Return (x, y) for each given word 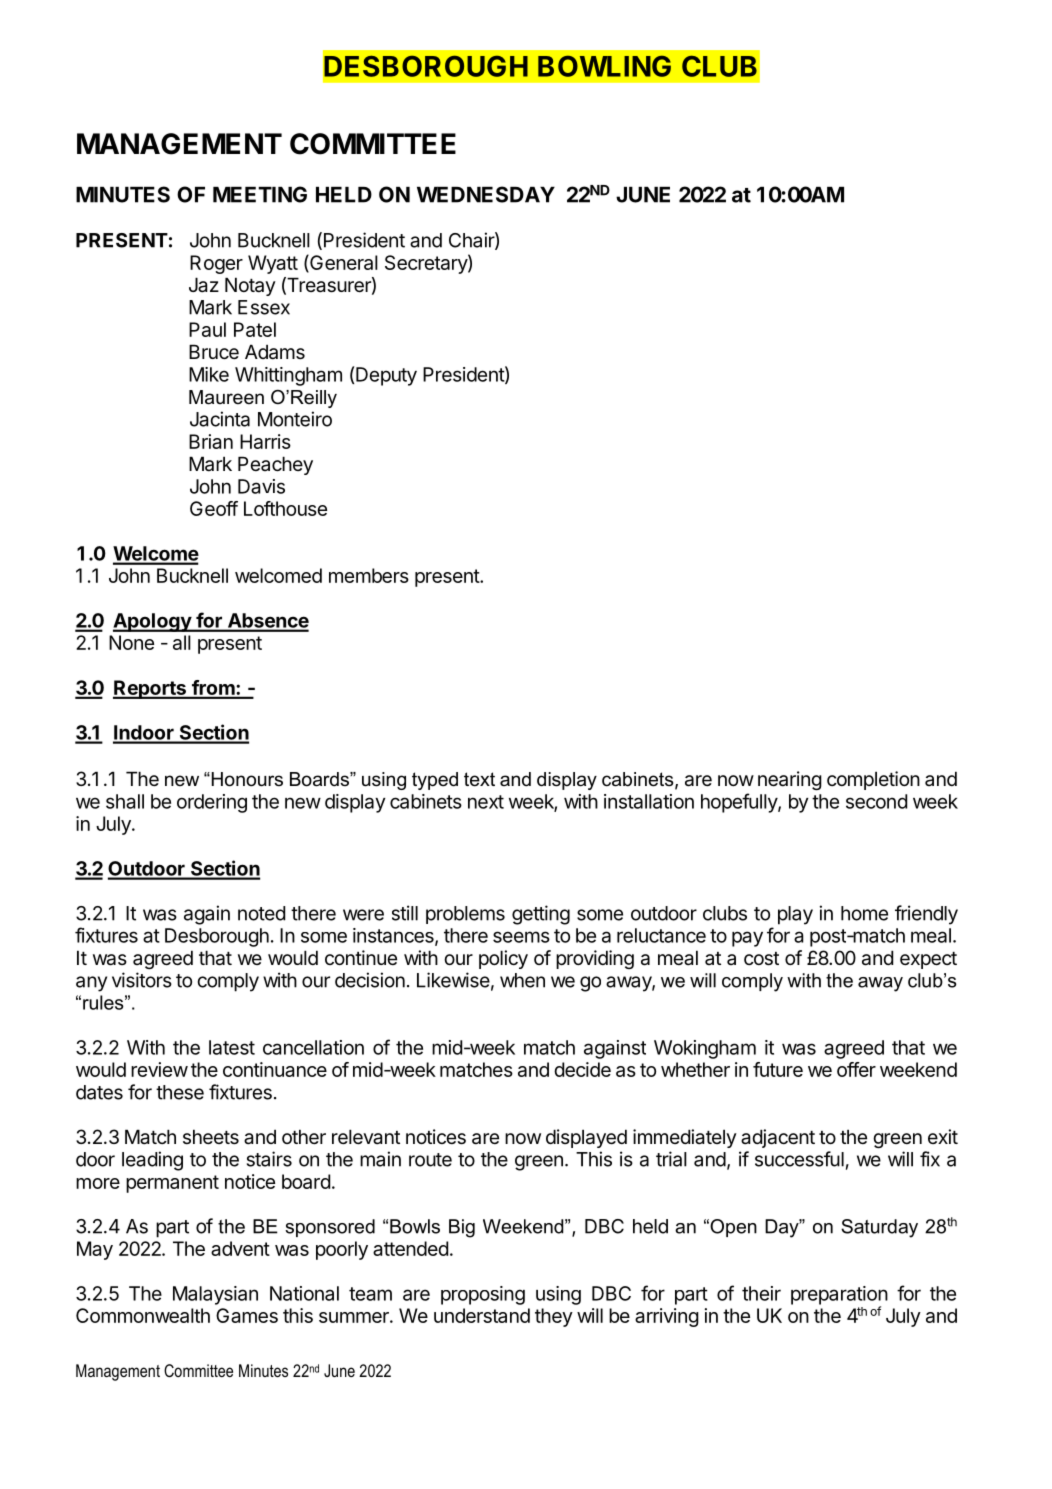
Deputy (386, 376)
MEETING (260, 194)
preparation (839, 1296)
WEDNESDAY (486, 194)
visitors (142, 980)
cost (761, 959)
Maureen (226, 397)
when (522, 980)
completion (873, 780)
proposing (483, 1295)
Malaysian (215, 1295)
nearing (790, 780)
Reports (150, 689)
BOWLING (604, 66)
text (479, 779)
